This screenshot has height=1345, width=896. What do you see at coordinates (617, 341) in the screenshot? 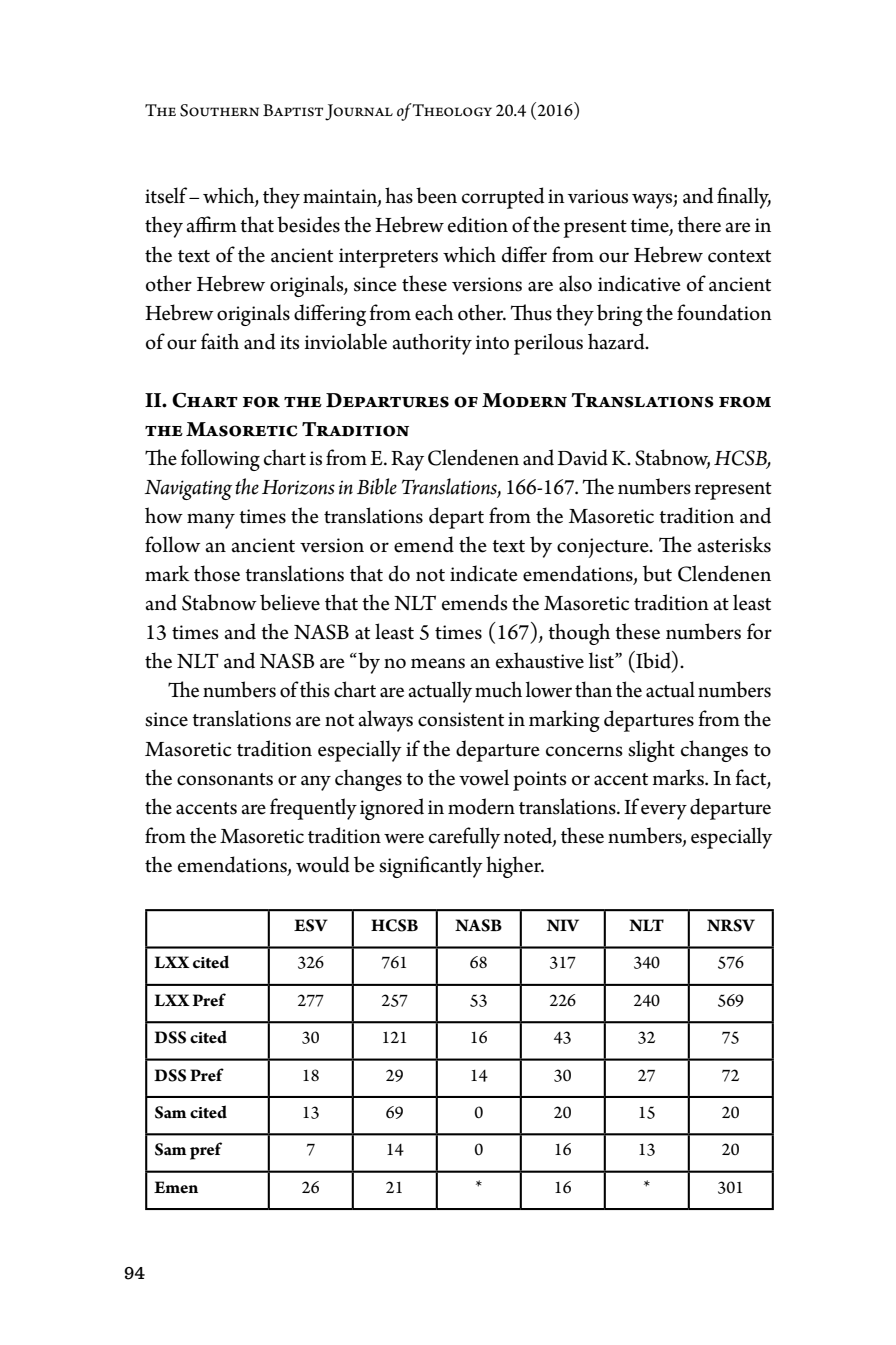
I see `hazard` at bounding box center [617, 341].
